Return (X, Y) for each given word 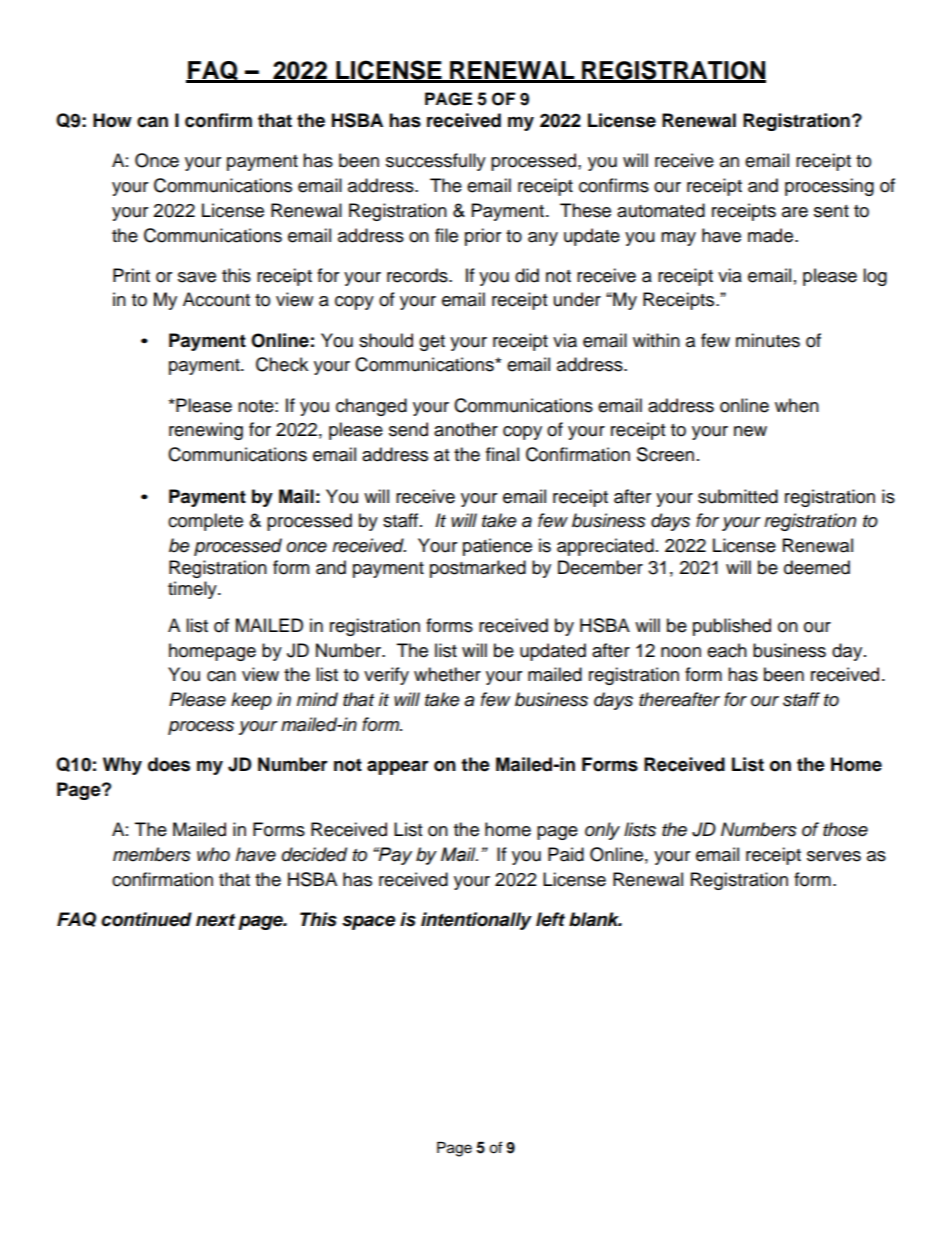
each (727, 650)
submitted (738, 496)
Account (216, 299)
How (112, 120)
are (795, 212)
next (215, 920)
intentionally (476, 921)
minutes (768, 340)
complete (205, 522)
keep (251, 701)
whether (447, 674)
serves (834, 856)
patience (497, 547)
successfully (436, 162)
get (432, 343)
